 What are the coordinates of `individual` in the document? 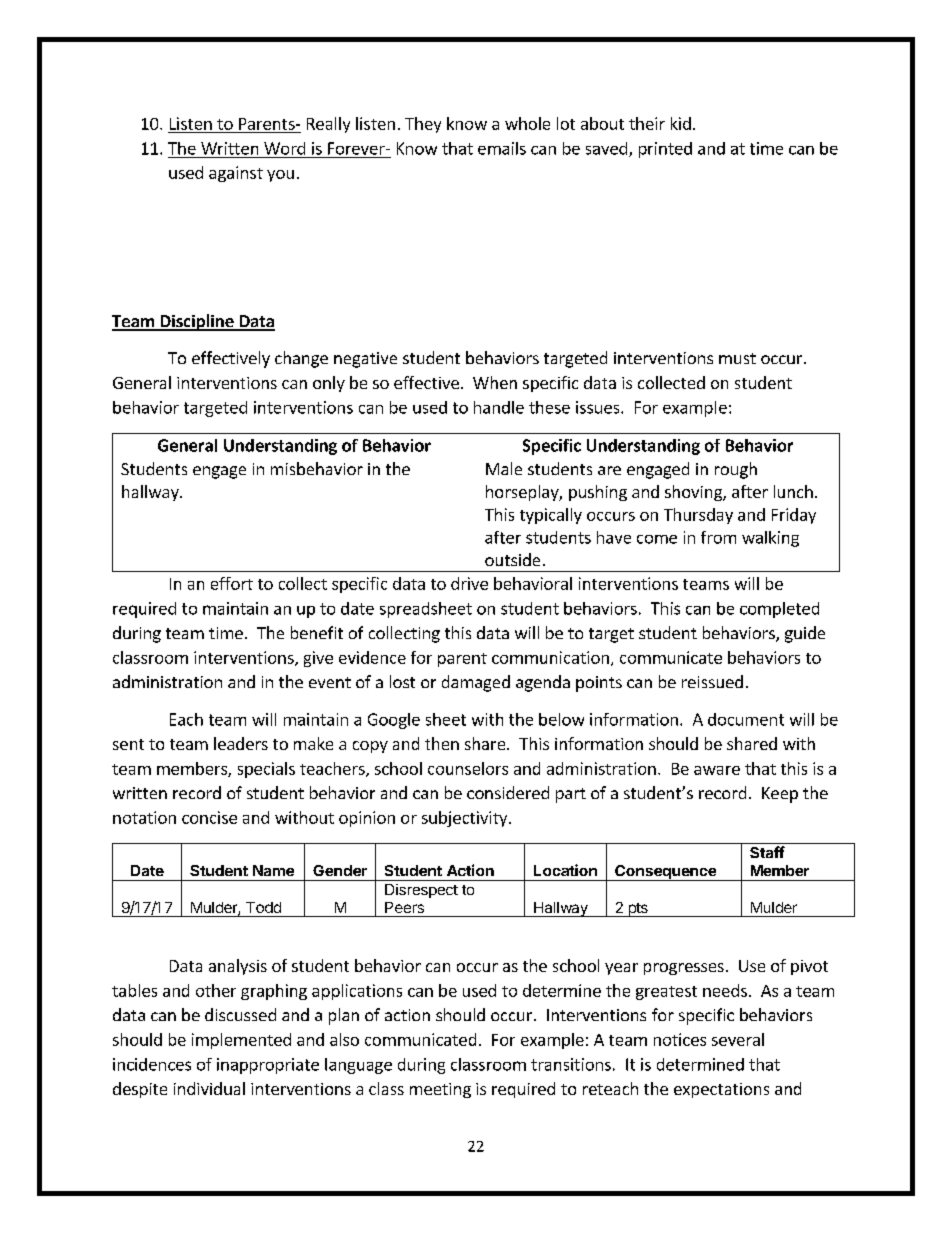 It's located at (209, 1088).
